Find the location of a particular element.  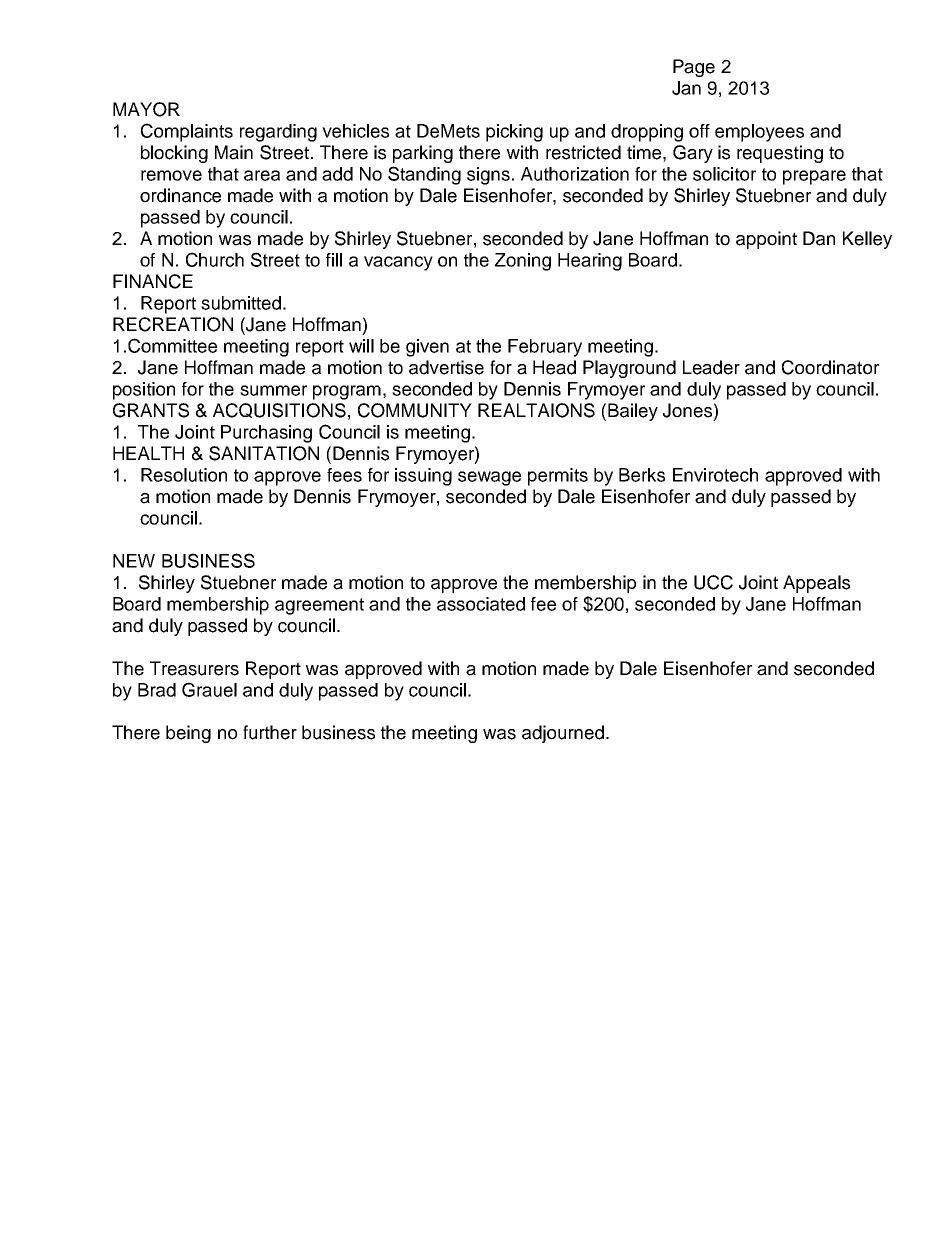

Appeals is located at coordinates (816, 584).
